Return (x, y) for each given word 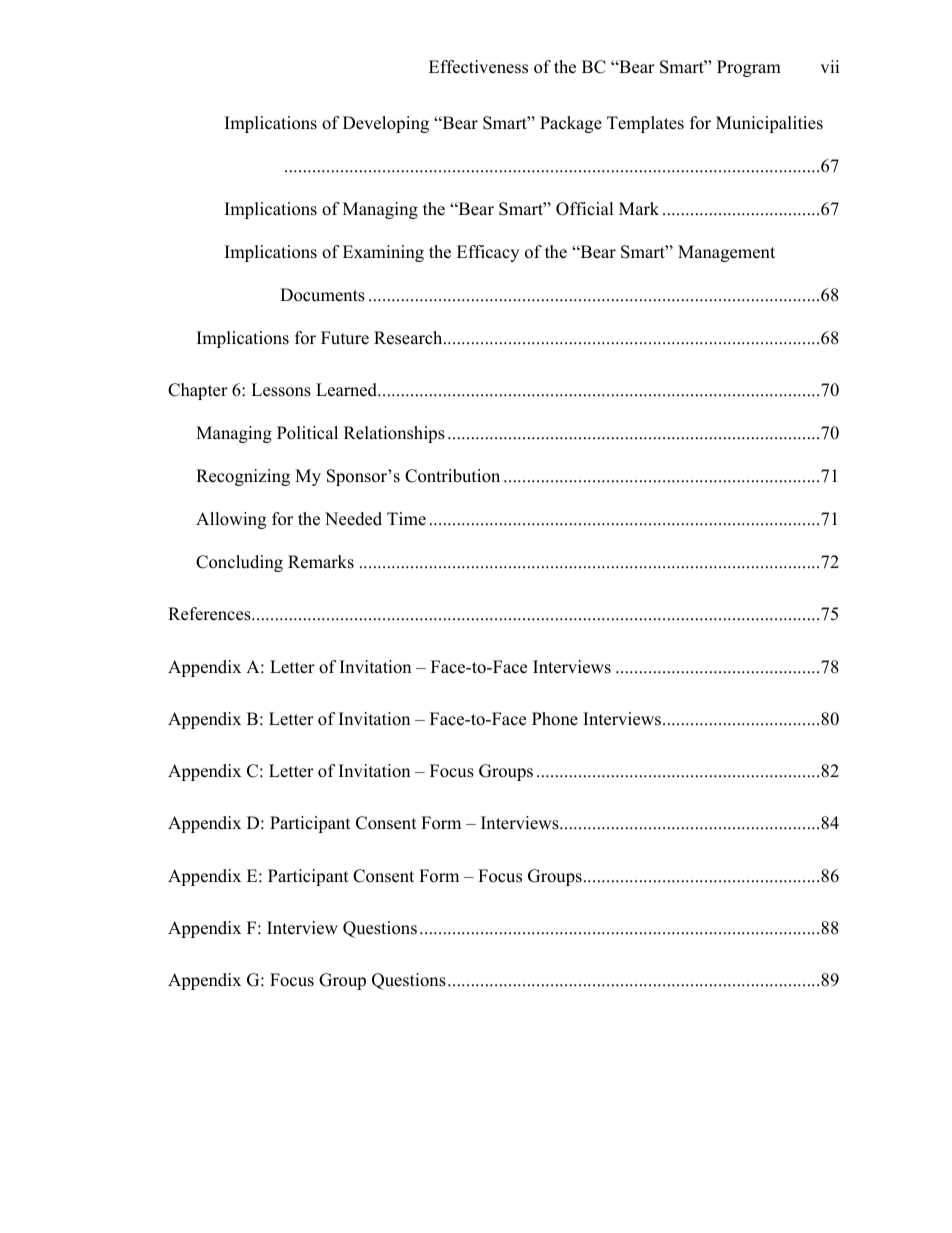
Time (406, 519)
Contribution (452, 476)
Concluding (239, 563)
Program (749, 68)
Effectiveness (478, 67)
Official (585, 209)
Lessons (281, 390)
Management (726, 253)
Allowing (231, 520)
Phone (555, 719)
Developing (386, 124)
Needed (353, 519)
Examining (383, 253)
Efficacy (488, 253)
